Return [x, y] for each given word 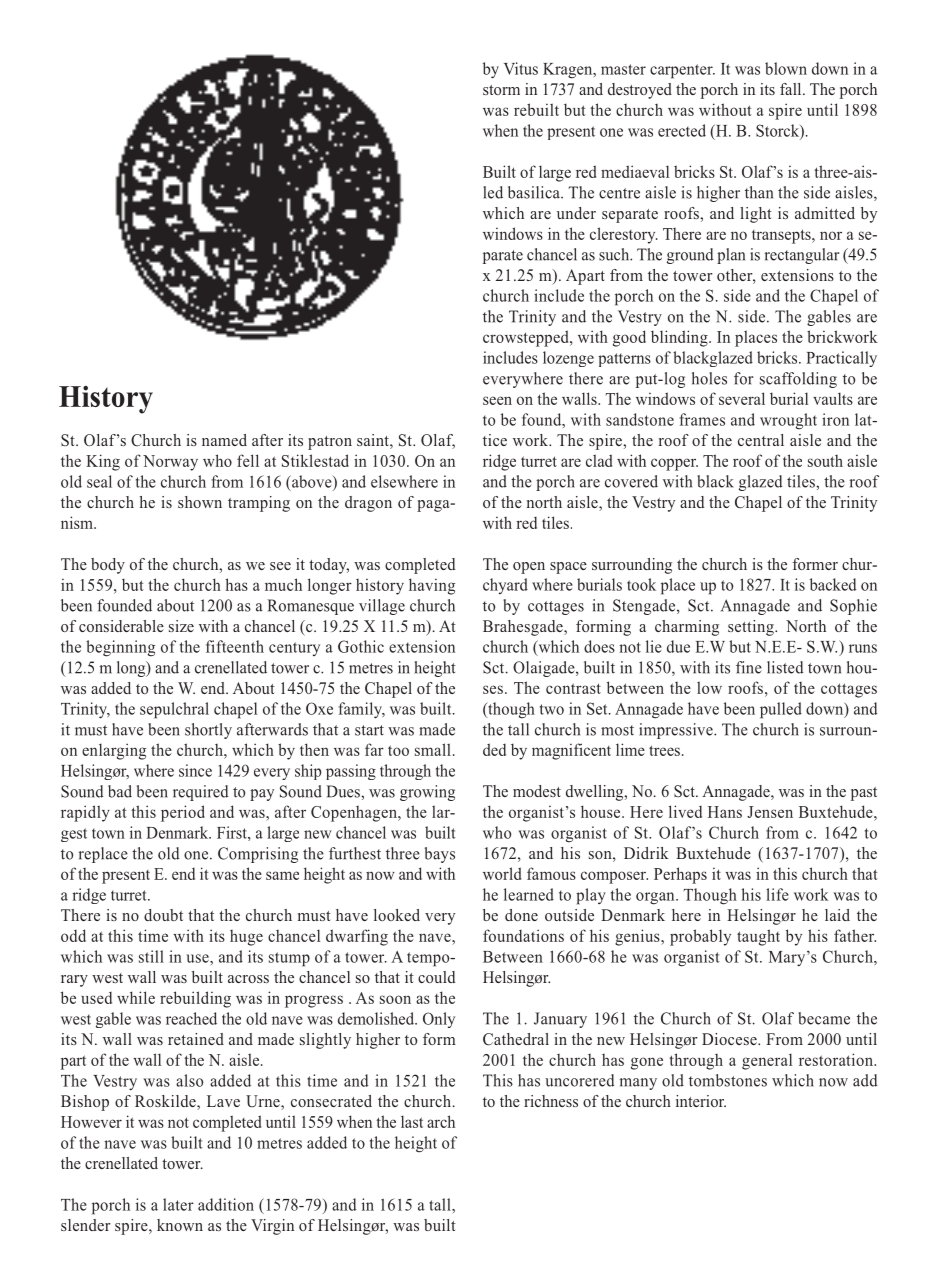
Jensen [770, 812]
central [761, 440]
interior [701, 1101]
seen [497, 400]
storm [501, 90]
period [183, 813]
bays [440, 855]
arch [441, 1121]
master [623, 69]
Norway [170, 463]
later [178, 1204]
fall [792, 89]
